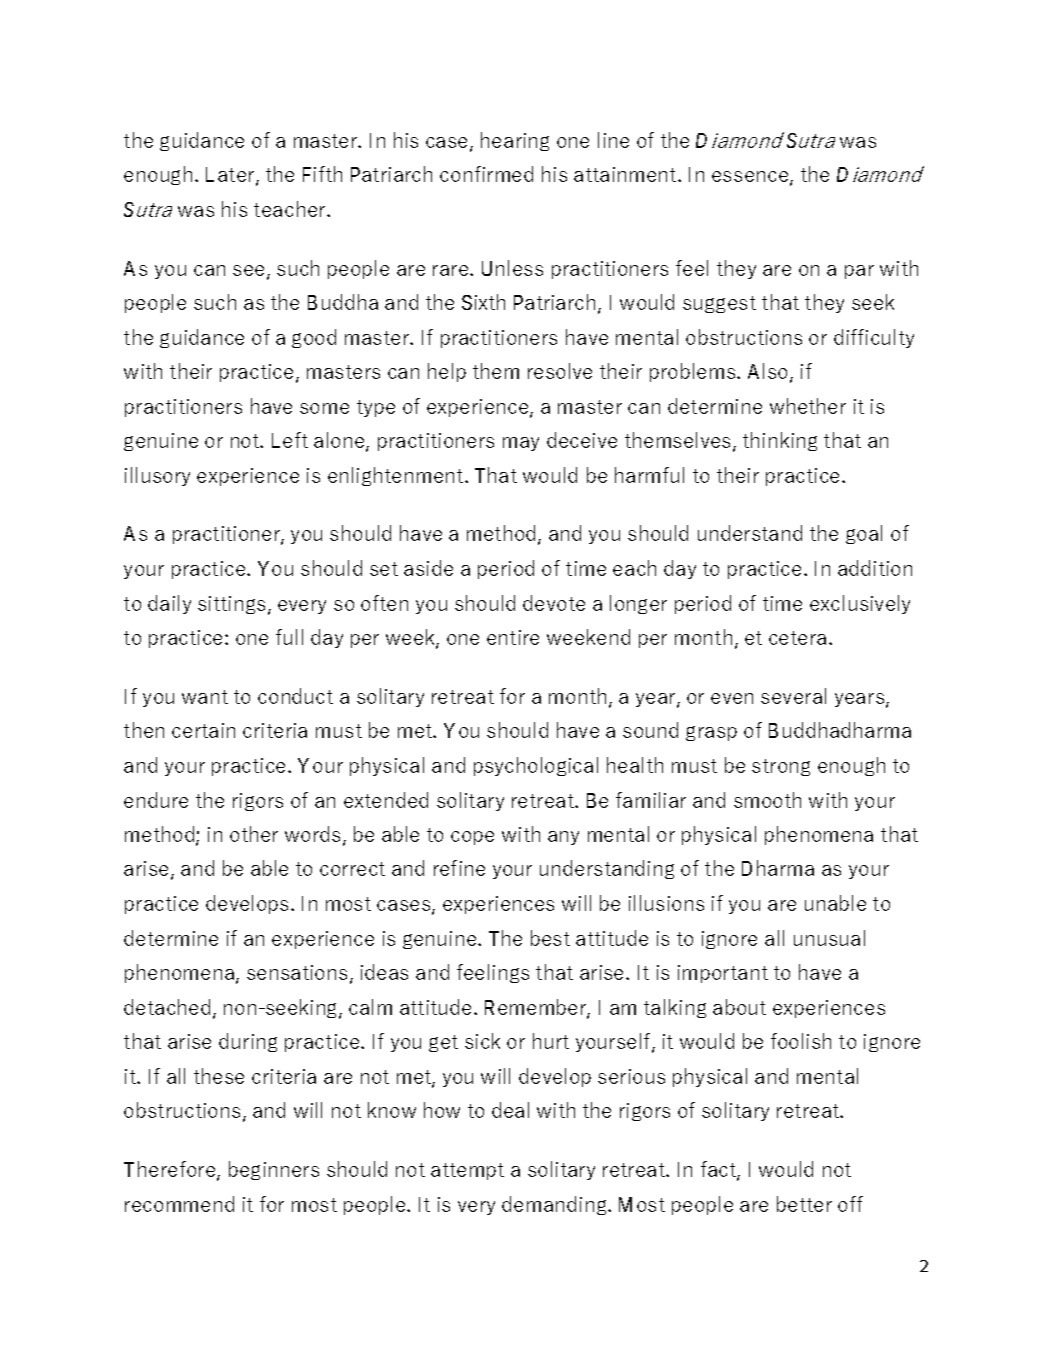 The width and height of the screenshot is (1053, 1363). What do you see at coordinates (274, 1170) in the screenshot?
I see `beginners` at bounding box center [274, 1170].
